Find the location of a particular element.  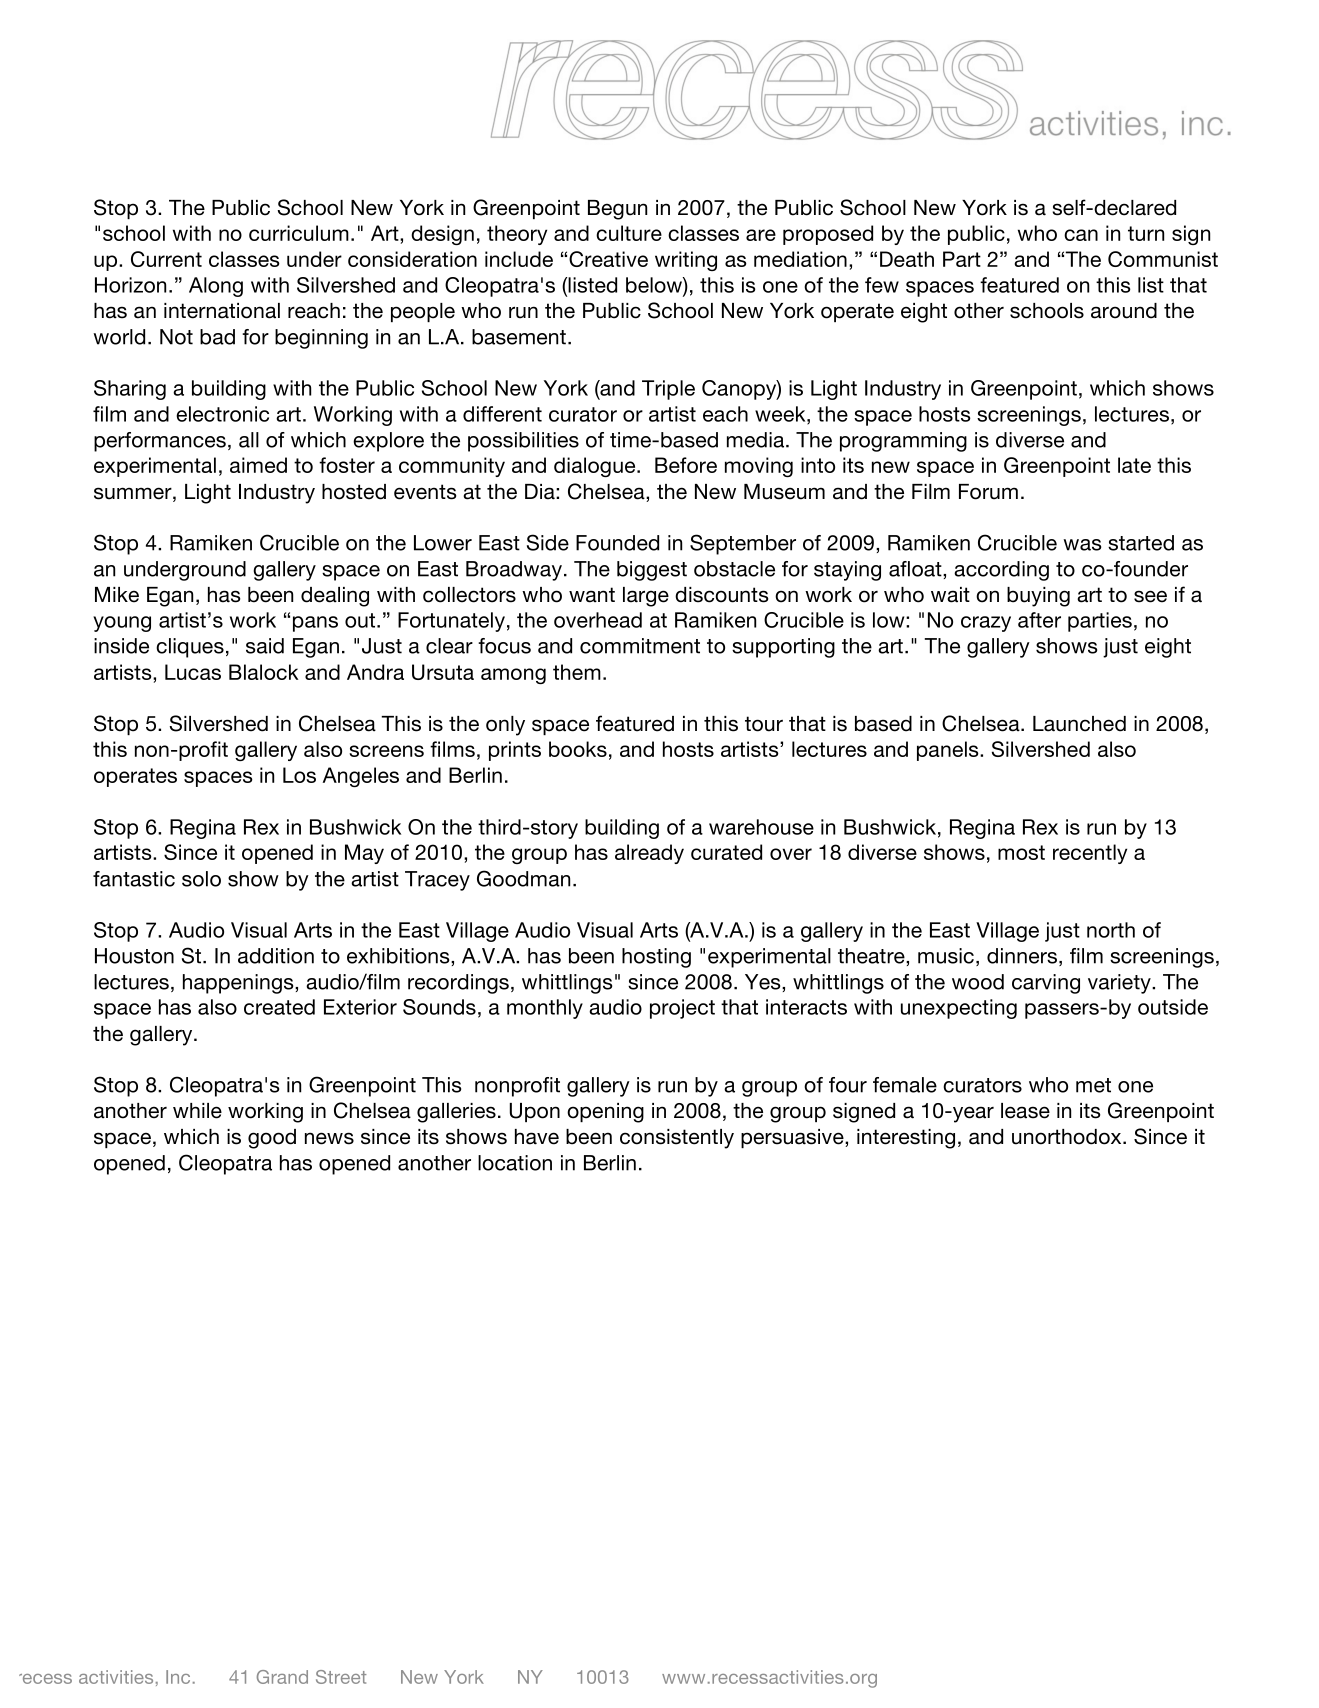

turn is located at coordinates (1146, 233).
